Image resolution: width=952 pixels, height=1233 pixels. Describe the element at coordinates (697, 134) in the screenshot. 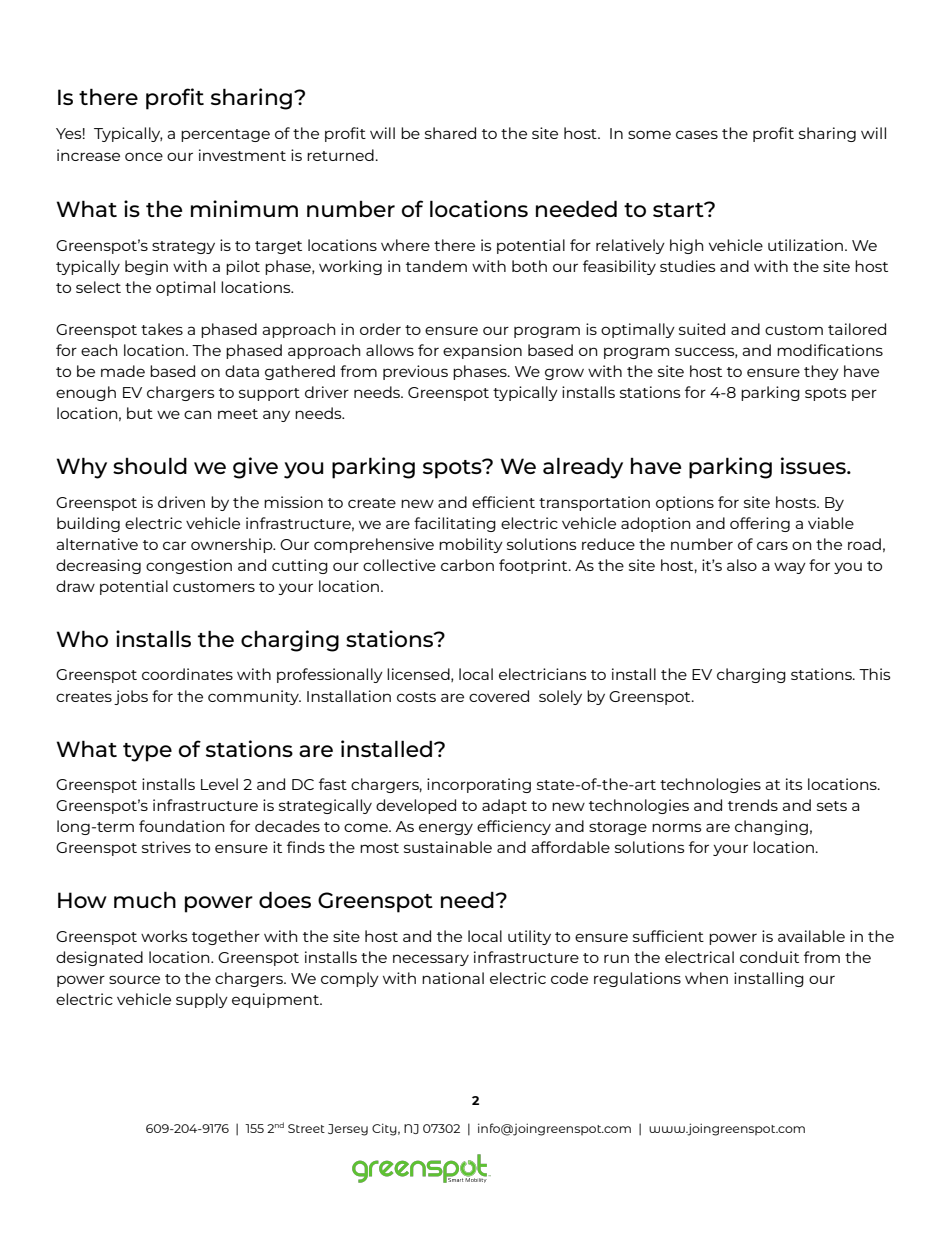

I see `cases` at that location.
